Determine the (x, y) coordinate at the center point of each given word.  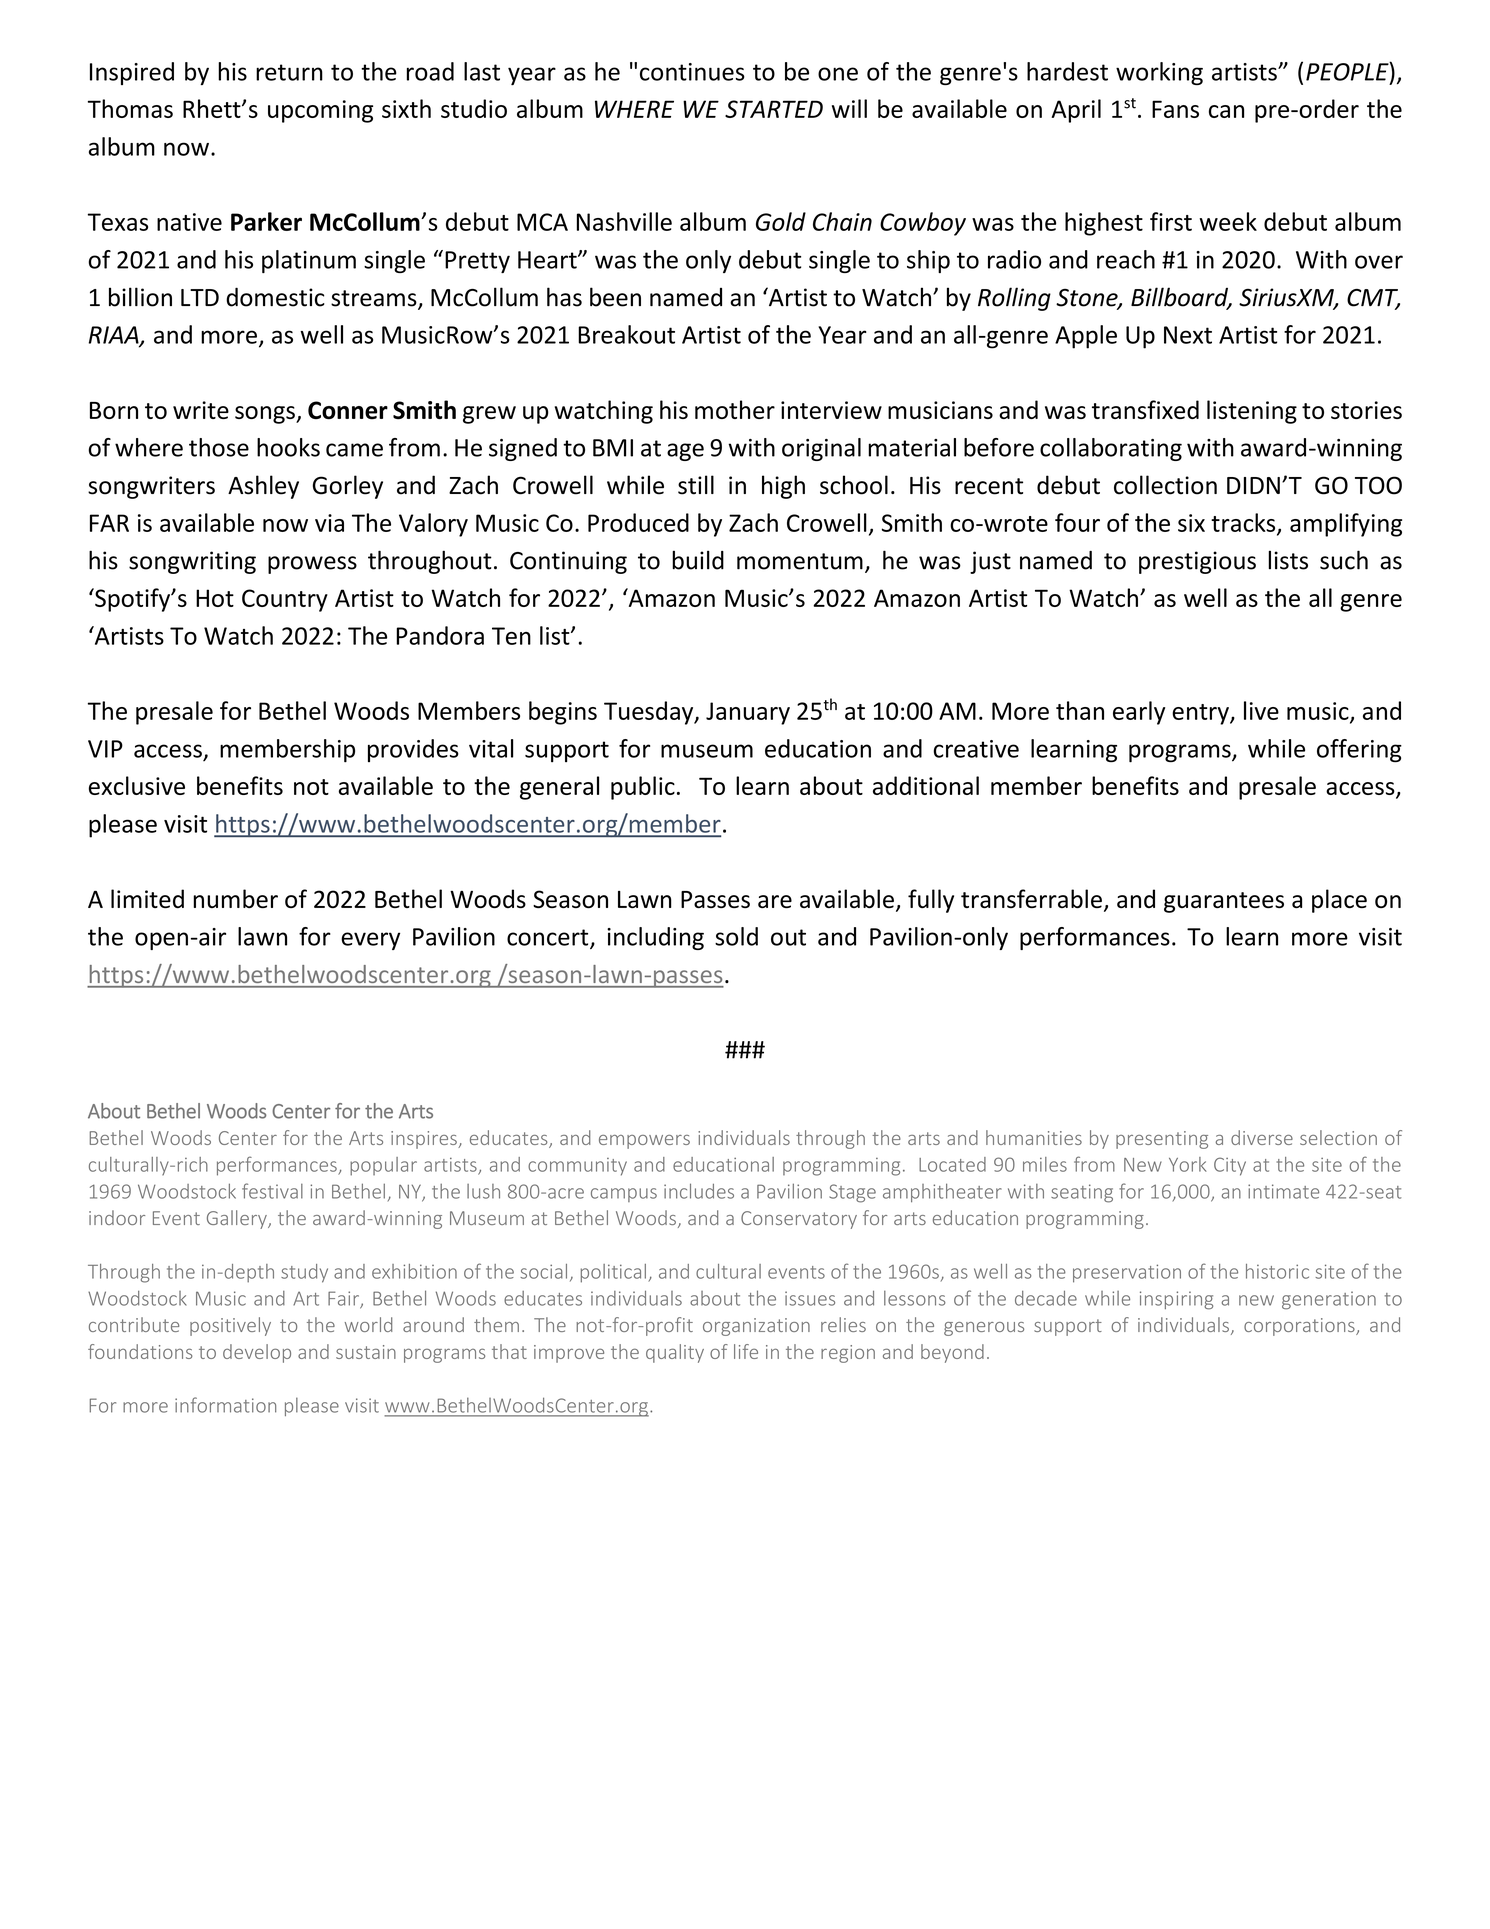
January (748, 713)
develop (257, 1353)
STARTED (774, 109)
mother (735, 409)
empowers (644, 1142)
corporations (1300, 1327)
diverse (1262, 1137)
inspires (425, 1140)
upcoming (320, 111)
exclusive (137, 785)
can (1226, 111)
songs (266, 415)
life (746, 1351)
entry (1201, 714)
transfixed (1145, 409)
